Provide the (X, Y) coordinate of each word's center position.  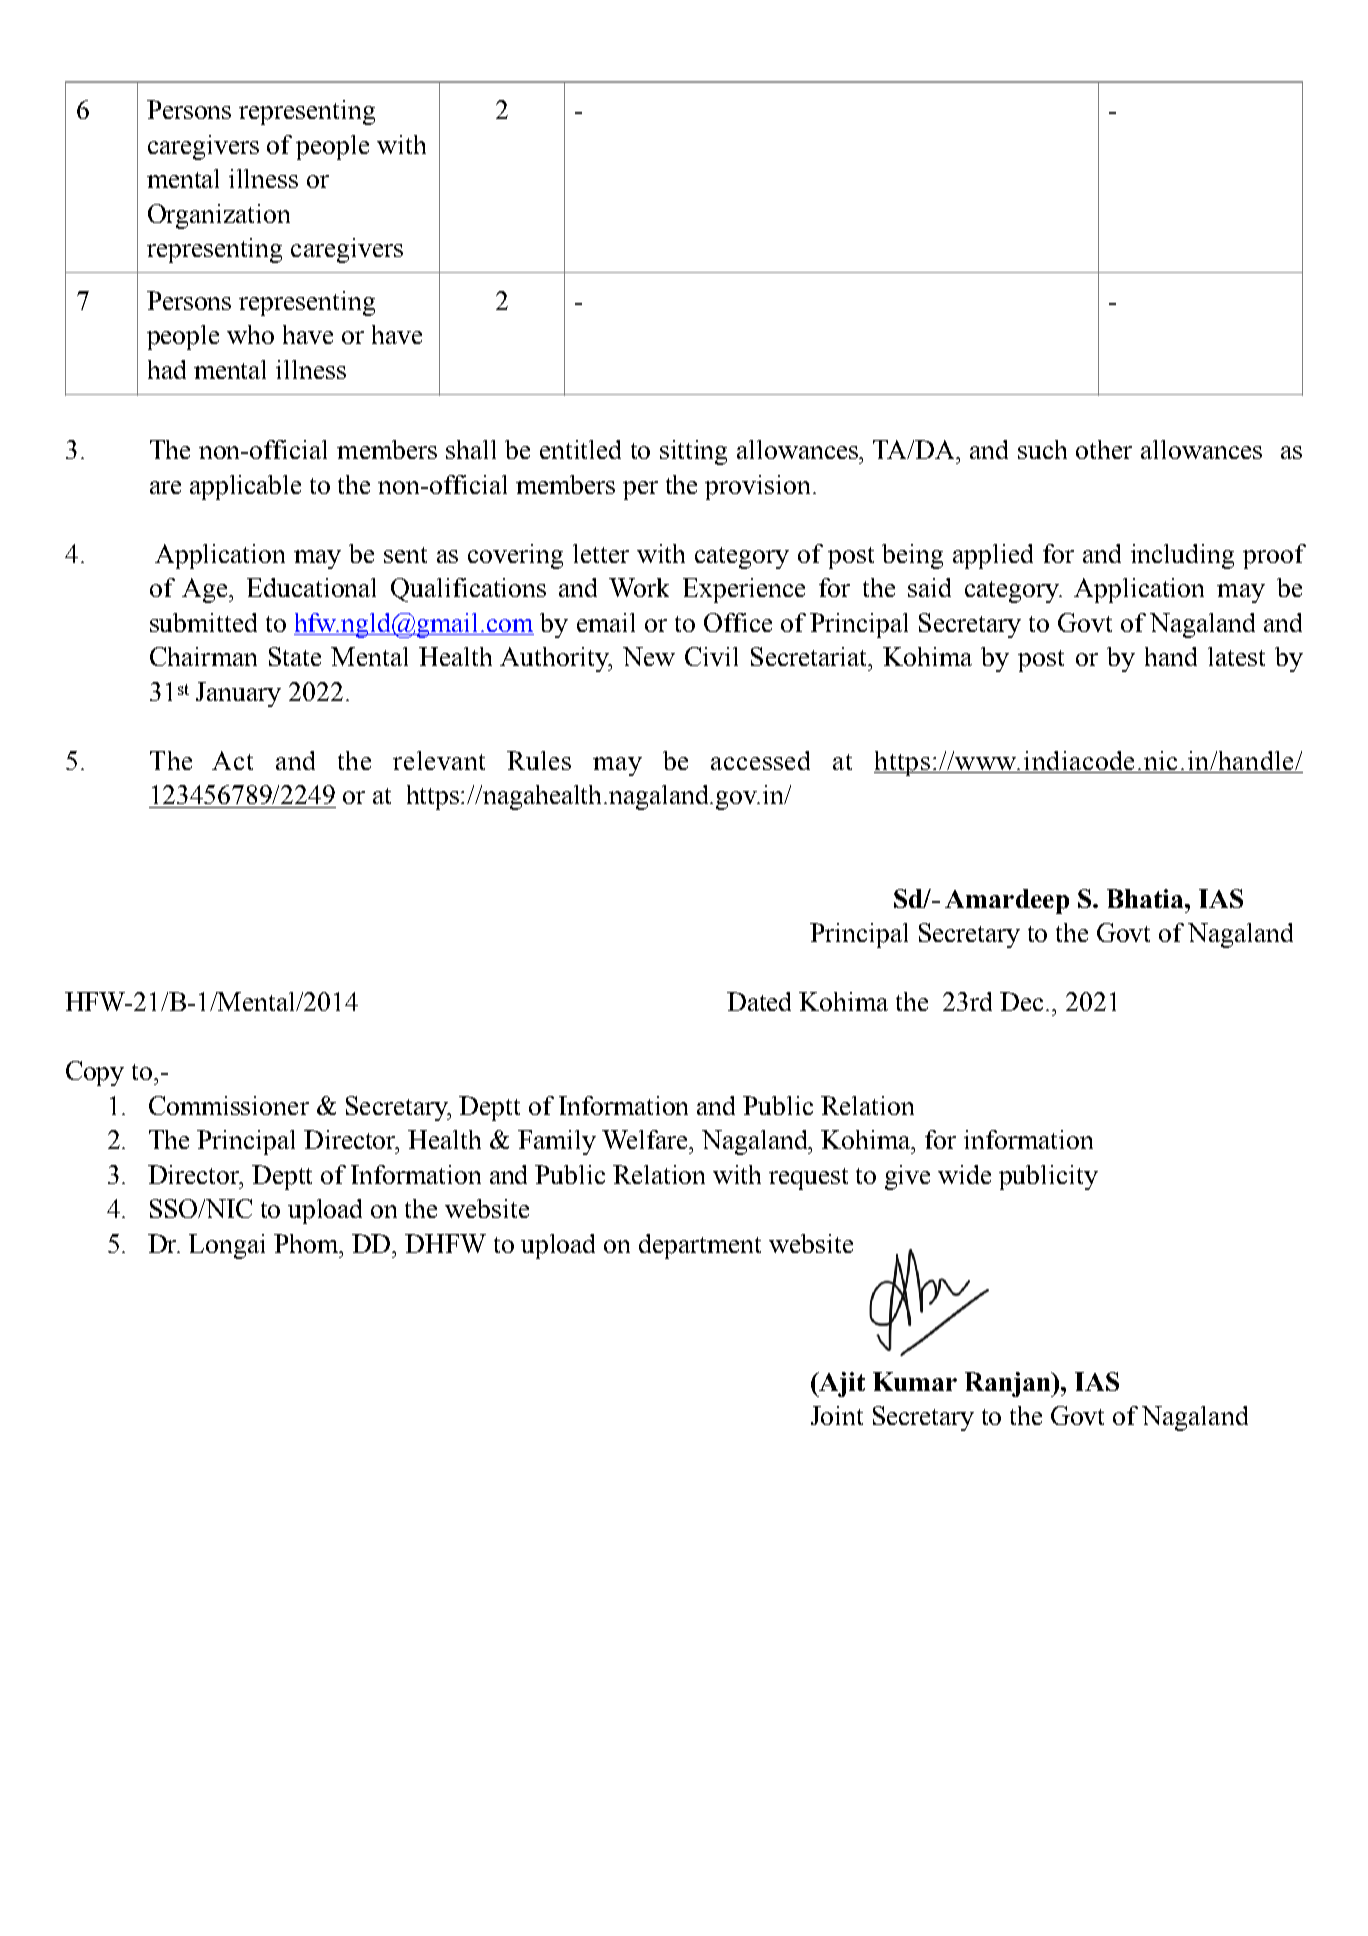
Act (232, 760)
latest (1236, 656)
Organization (219, 216)
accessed (760, 760)
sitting (693, 452)
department (700, 1246)
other (1104, 449)
